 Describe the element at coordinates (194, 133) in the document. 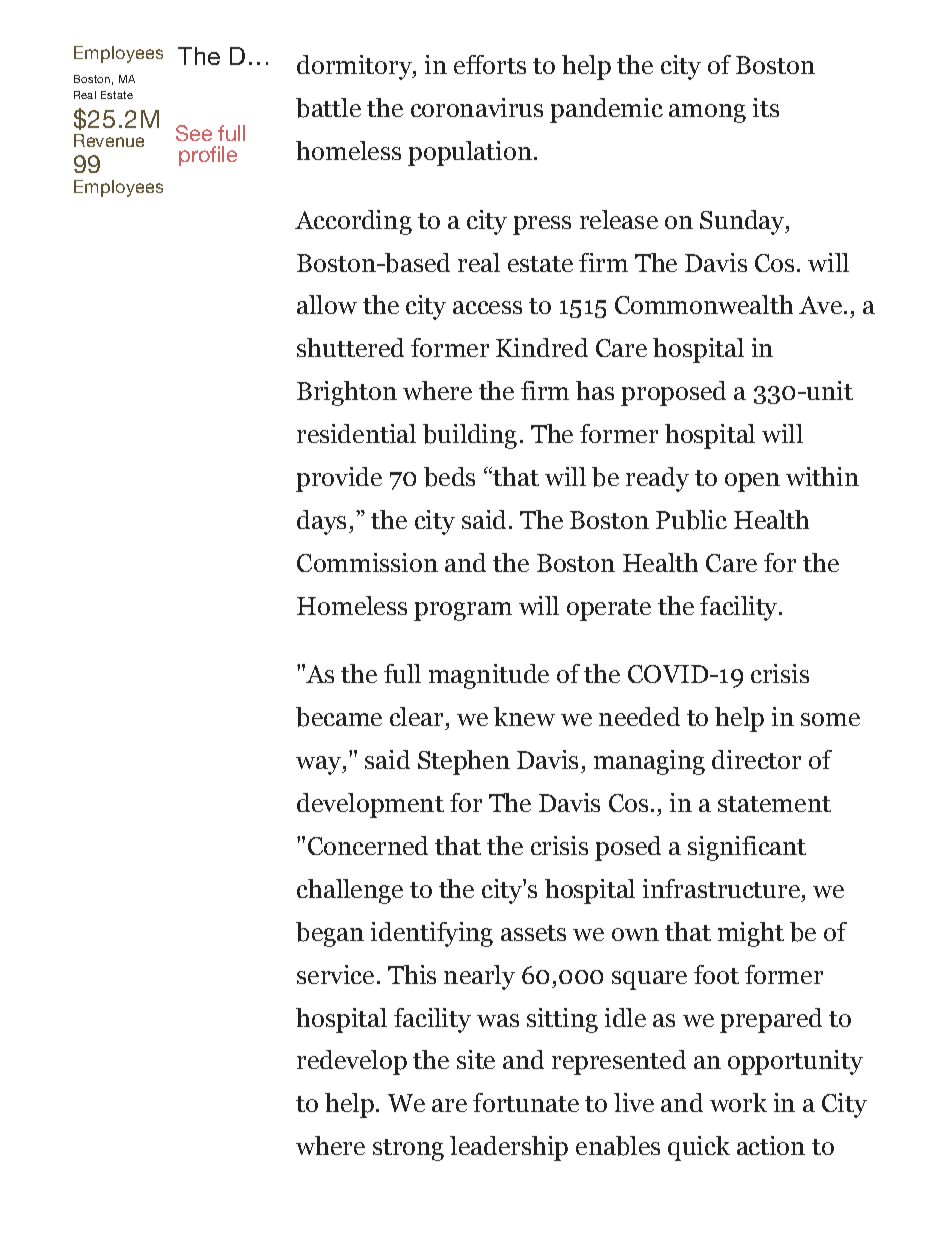

I see `See` at that location.
